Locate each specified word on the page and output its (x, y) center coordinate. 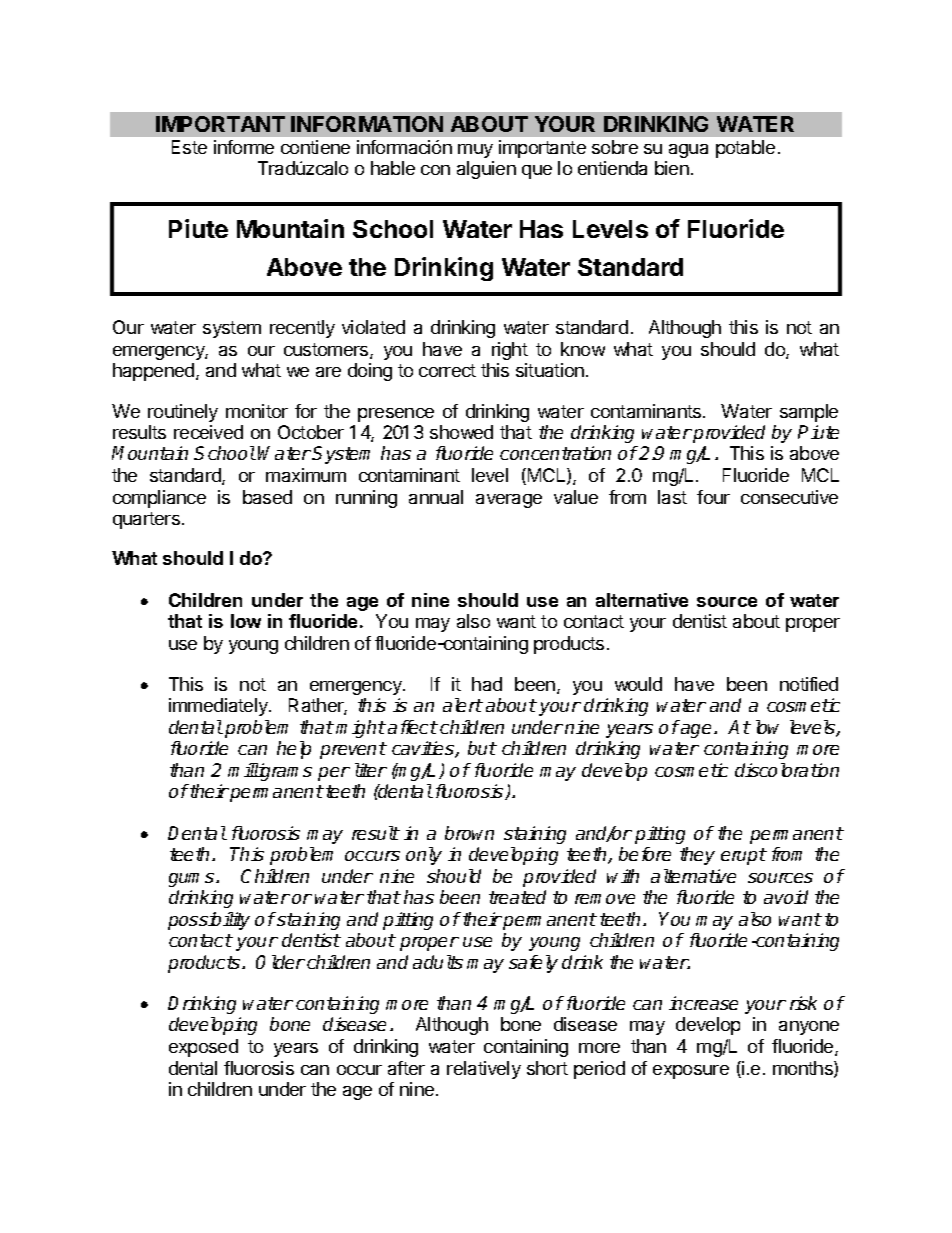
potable (745, 149)
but (482, 748)
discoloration (787, 770)
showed (461, 432)
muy (475, 151)
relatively (484, 1070)
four (713, 497)
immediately (219, 707)
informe (244, 147)
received (208, 432)
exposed (203, 1048)
